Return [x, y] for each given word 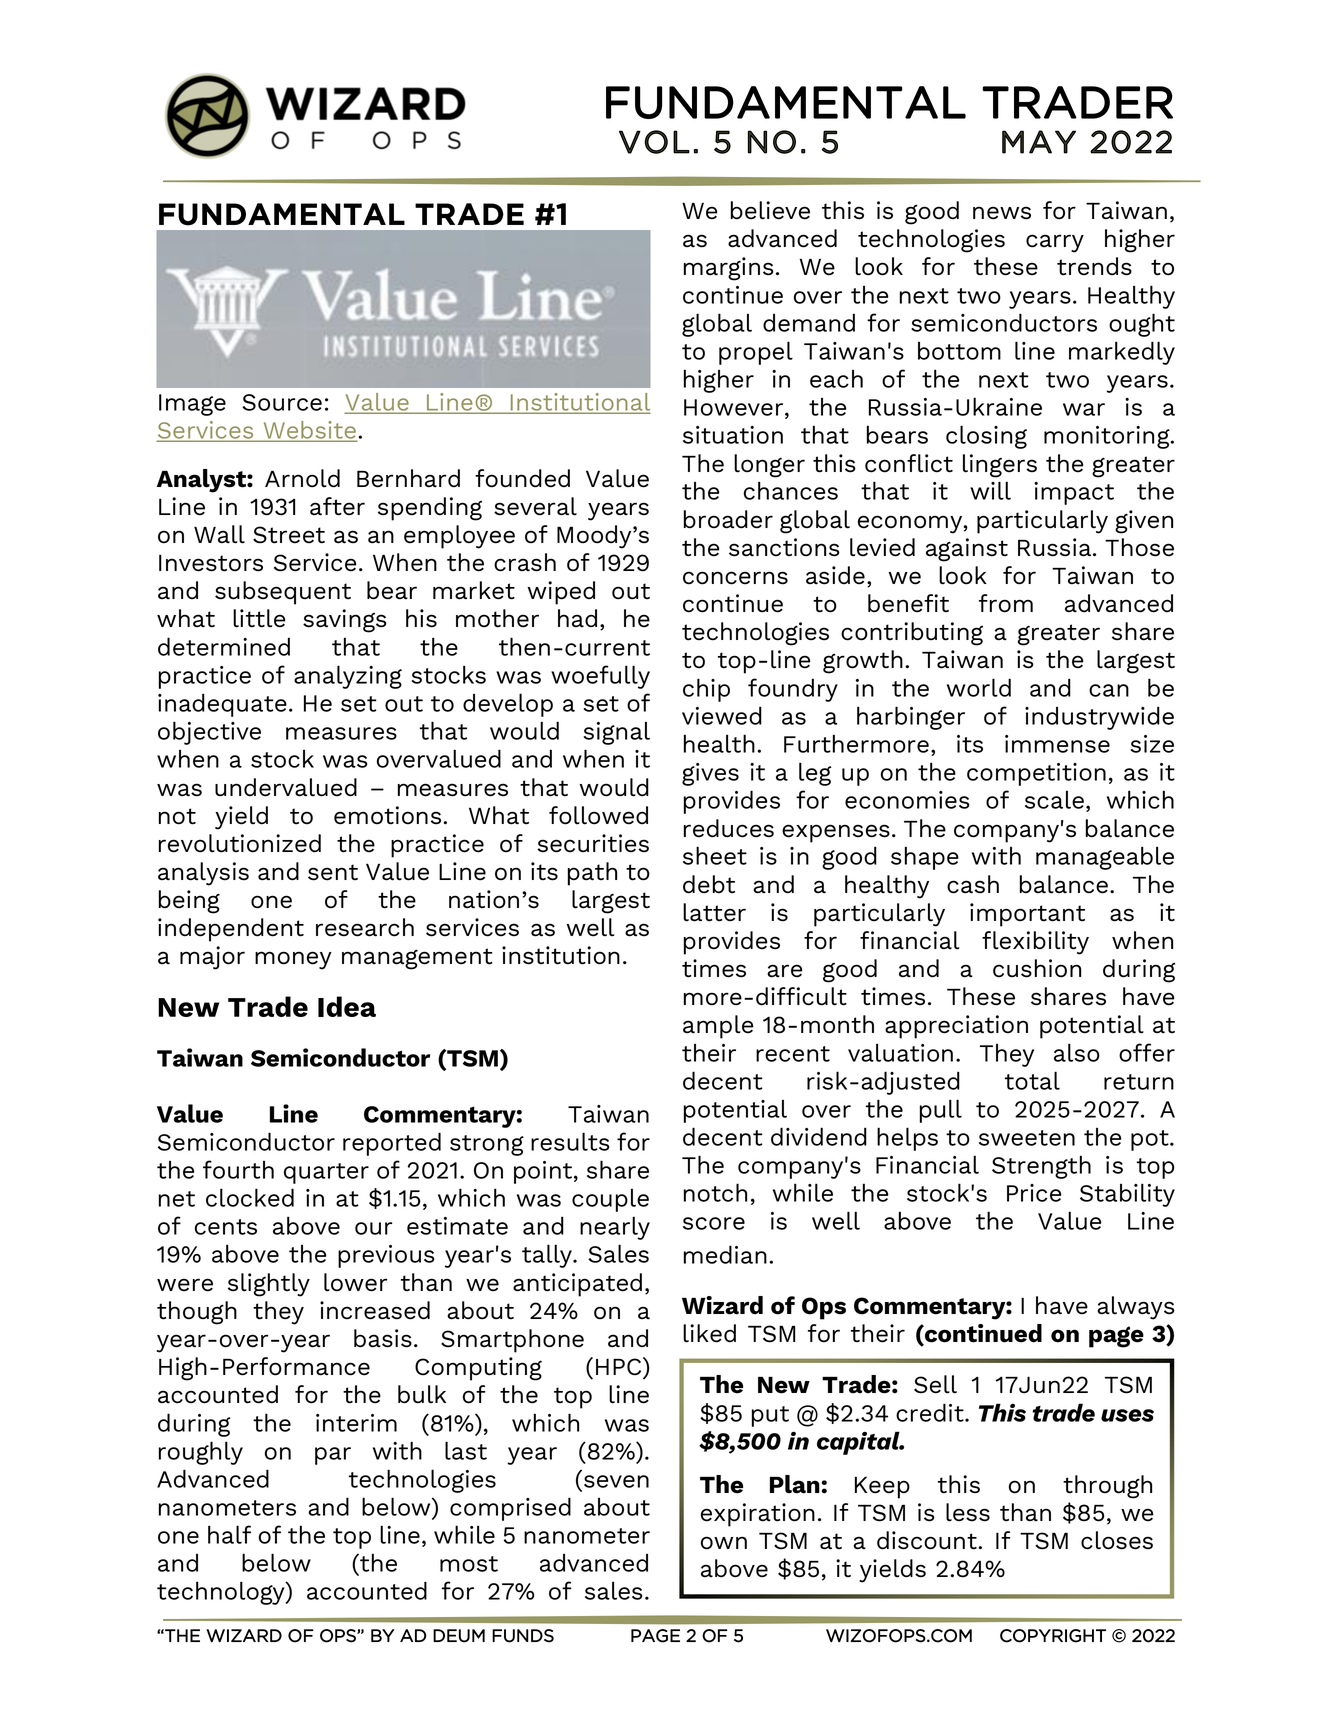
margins [729, 269]
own [724, 1543]
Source [282, 402]
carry [1055, 243]
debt [709, 884]
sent [333, 872]
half [229, 1534]
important [1027, 915]
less [968, 1512]
